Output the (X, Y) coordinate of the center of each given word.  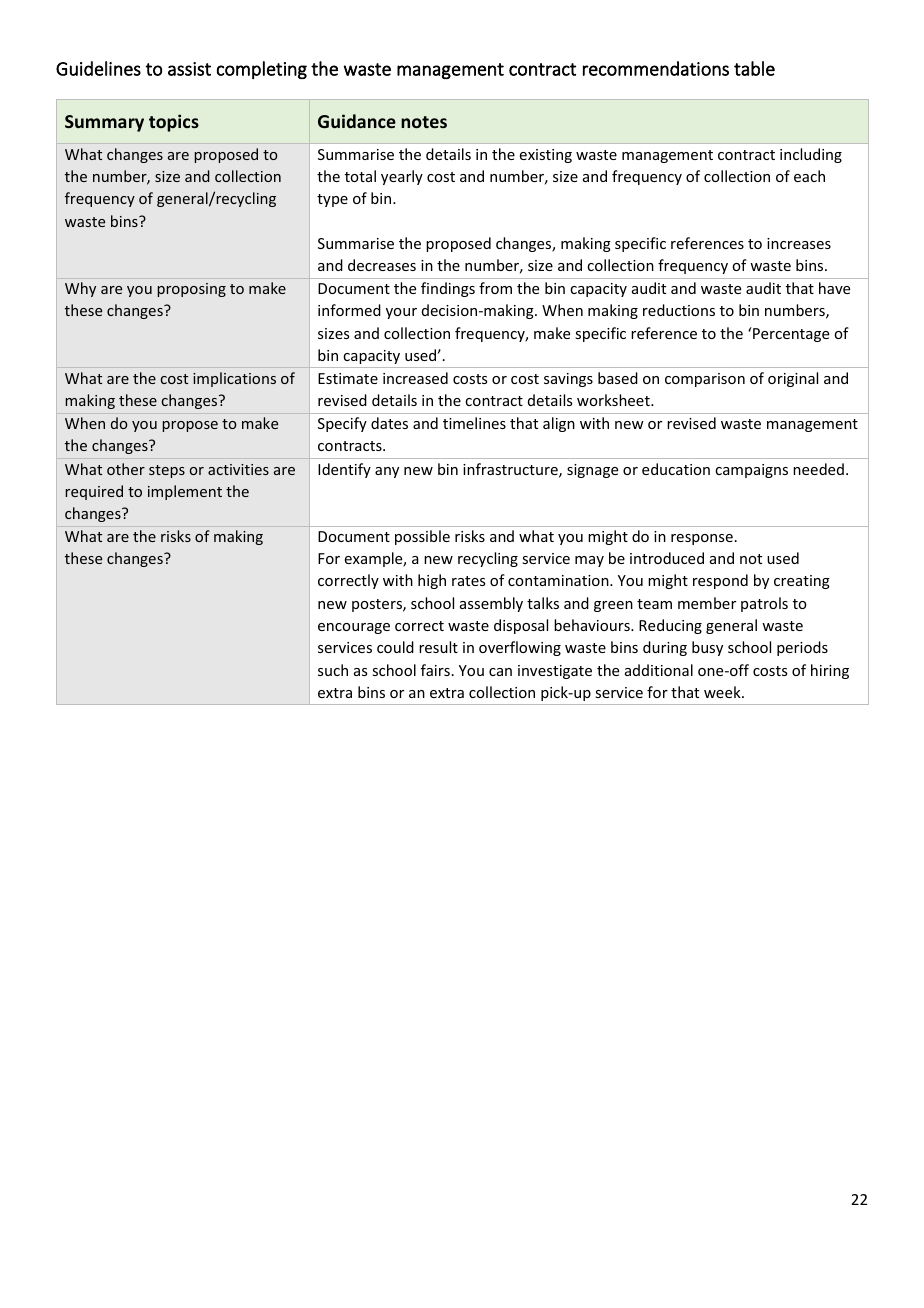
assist (189, 69)
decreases (382, 265)
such (333, 670)
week (723, 692)
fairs (435, 670)
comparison (705, 380)
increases (799, 243)
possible (422, 537)
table (754, 68)
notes (424, 122)
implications (234, 379)
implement (185, 492)
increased (415, 378)
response (702, 539)
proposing (191, 290)
